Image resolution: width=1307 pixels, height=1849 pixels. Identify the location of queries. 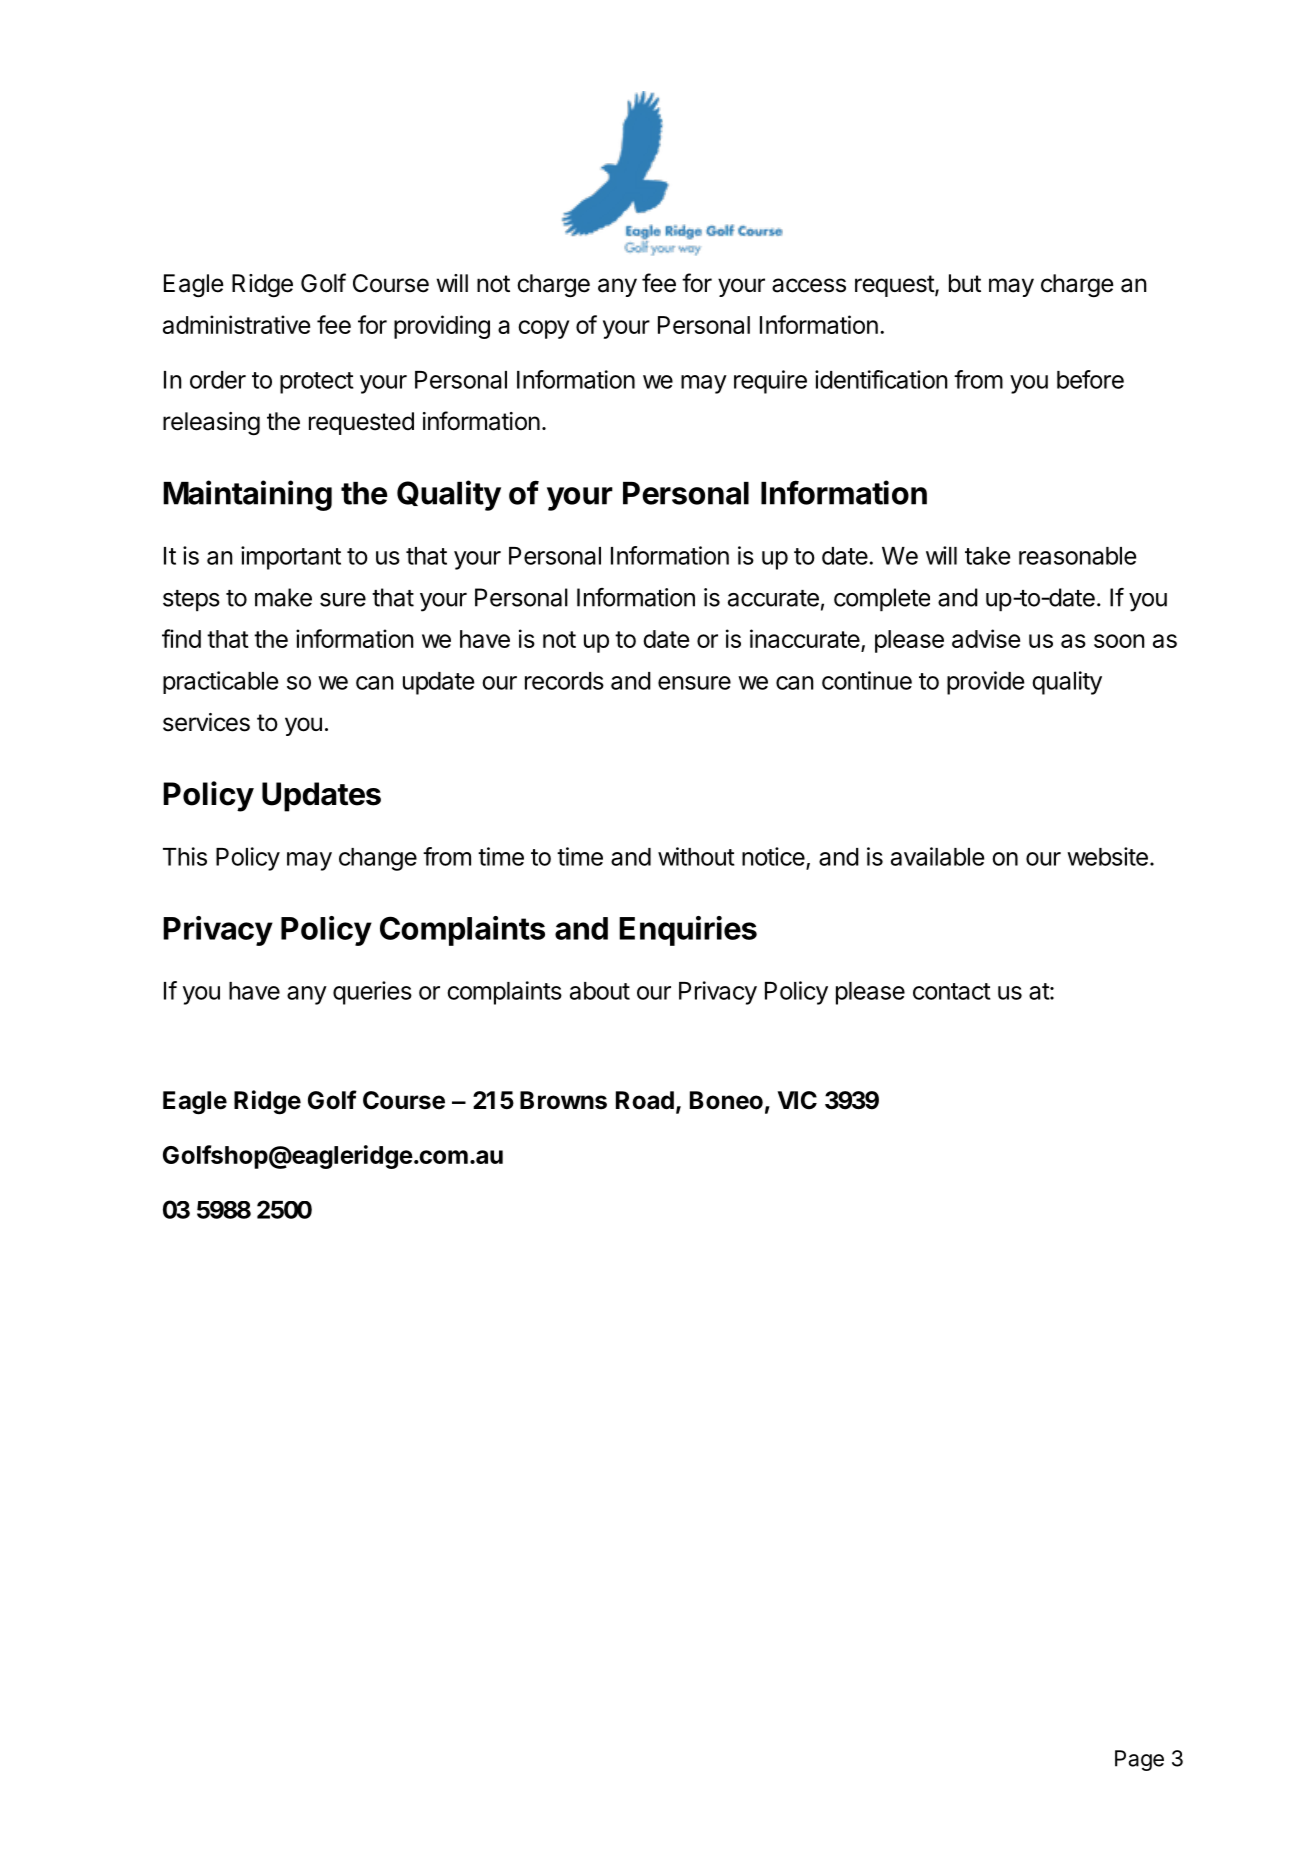
(372, 993).
